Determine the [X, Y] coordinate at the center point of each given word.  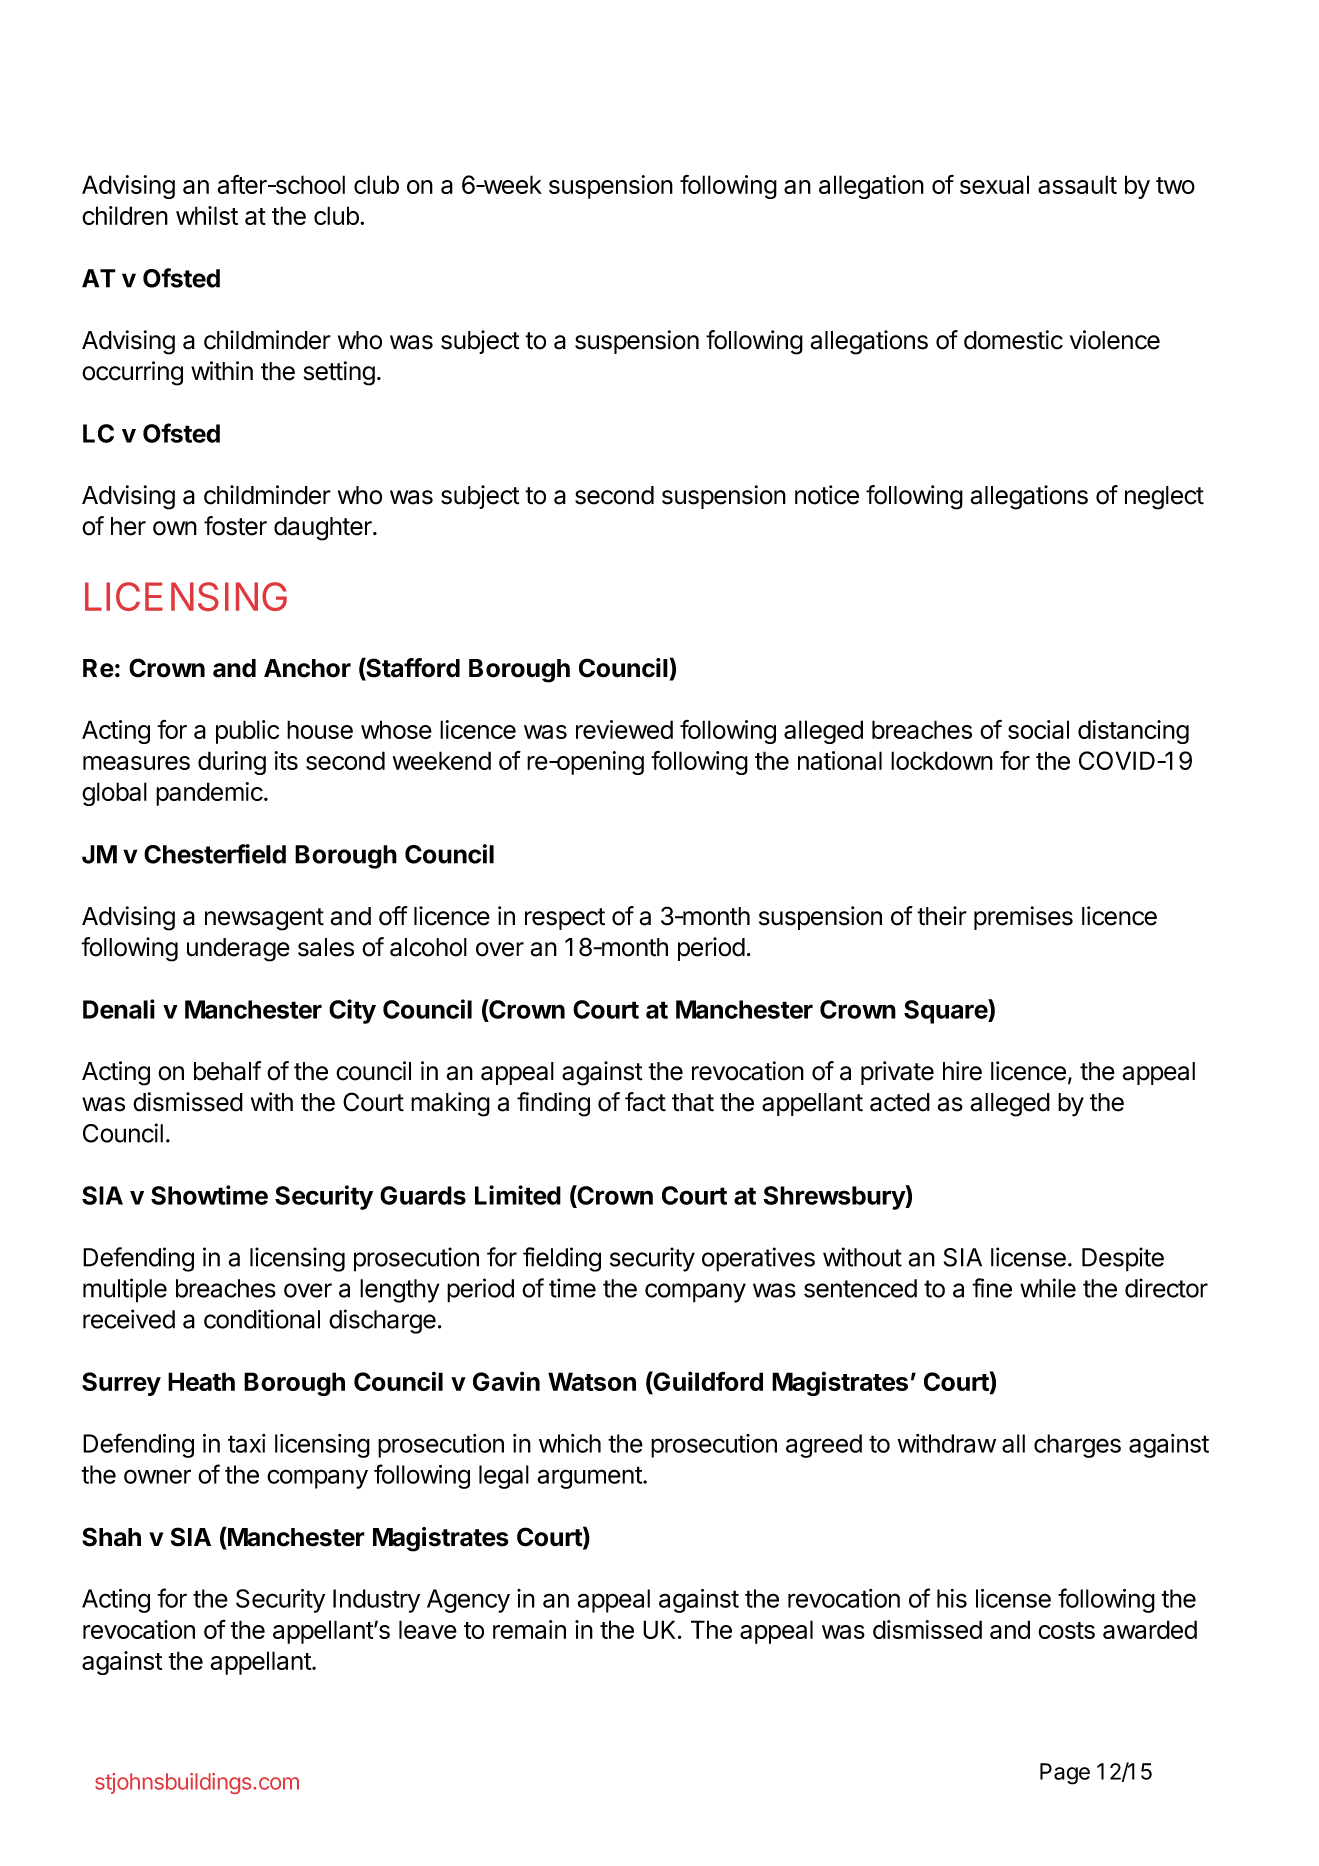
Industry [376, 1601]
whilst [207, 215]
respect [565, 919]
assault [1077, 184]
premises [1023, 918]
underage [238, 950]
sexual [994, 184]
